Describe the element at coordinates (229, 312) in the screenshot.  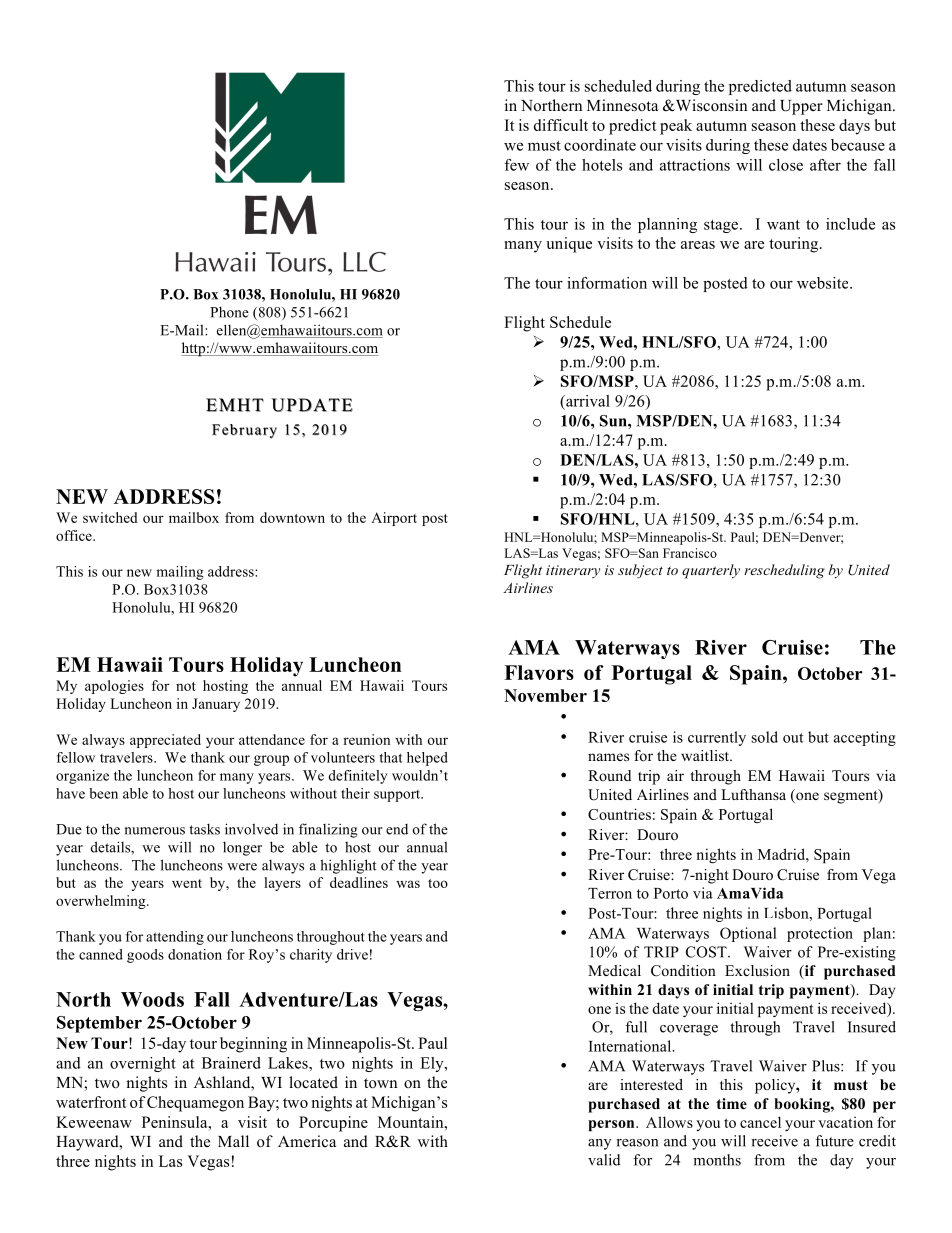
I see `Phone` at that location.
